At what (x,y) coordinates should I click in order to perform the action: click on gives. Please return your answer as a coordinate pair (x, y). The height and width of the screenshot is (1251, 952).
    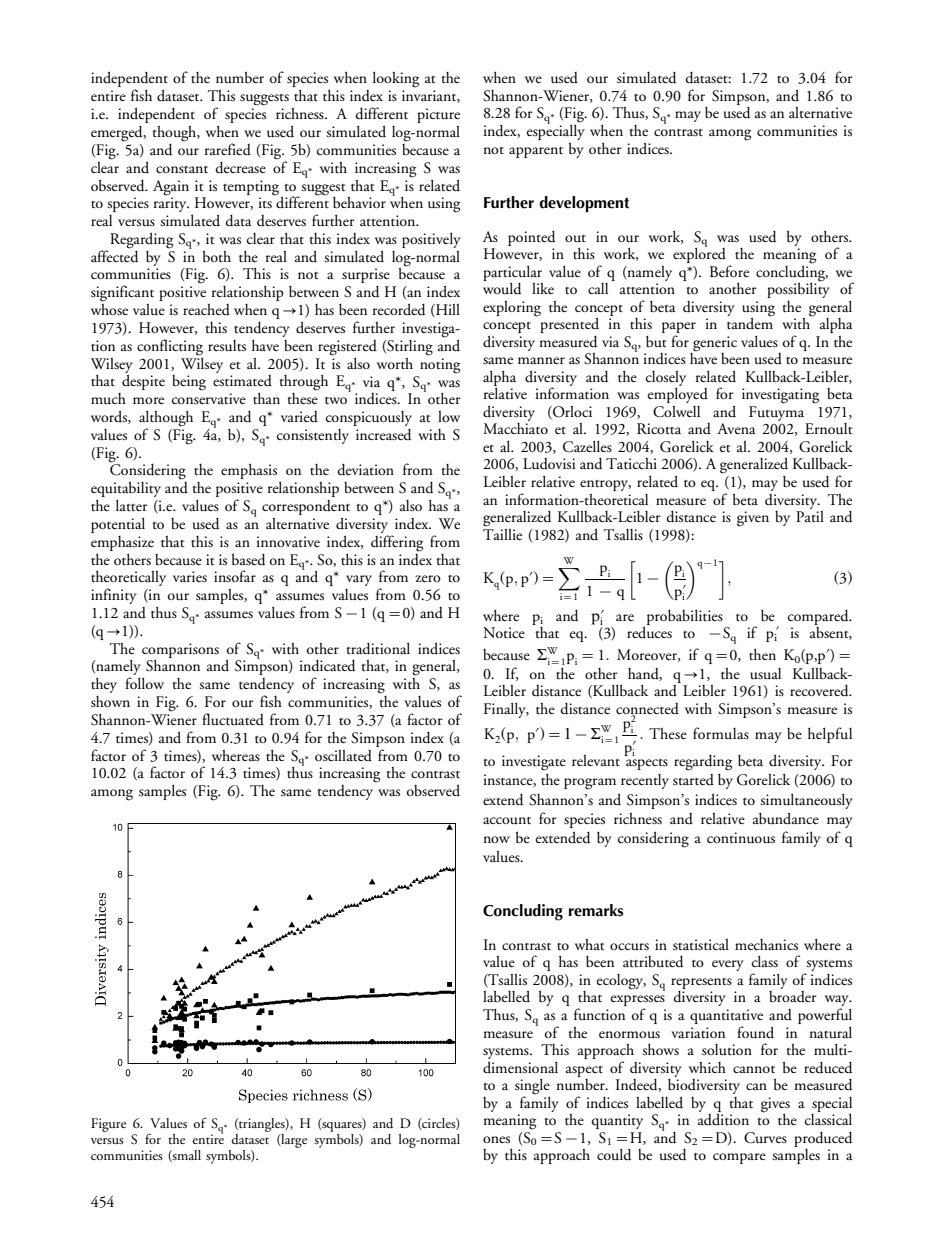
    Looking at the image, I should click on (775, 1105).
